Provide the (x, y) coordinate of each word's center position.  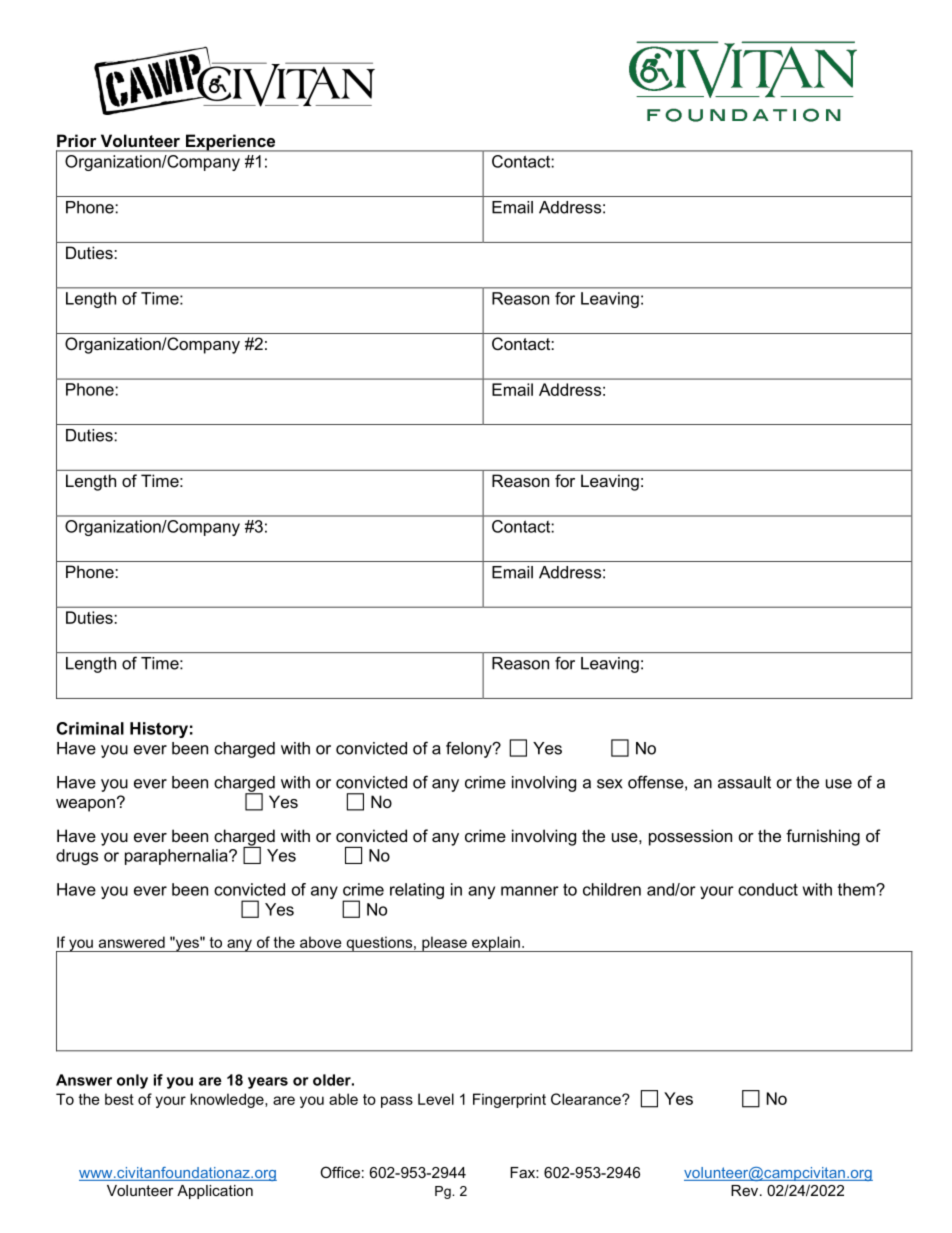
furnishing (823, 837)
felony (470, 749)
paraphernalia (177, 857)
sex (610, 784)
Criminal (90, 728)
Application (215, 1192)
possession (690, 837)
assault (744, 782)
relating (417, 891)
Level (436, 1099)
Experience (230, 143)
